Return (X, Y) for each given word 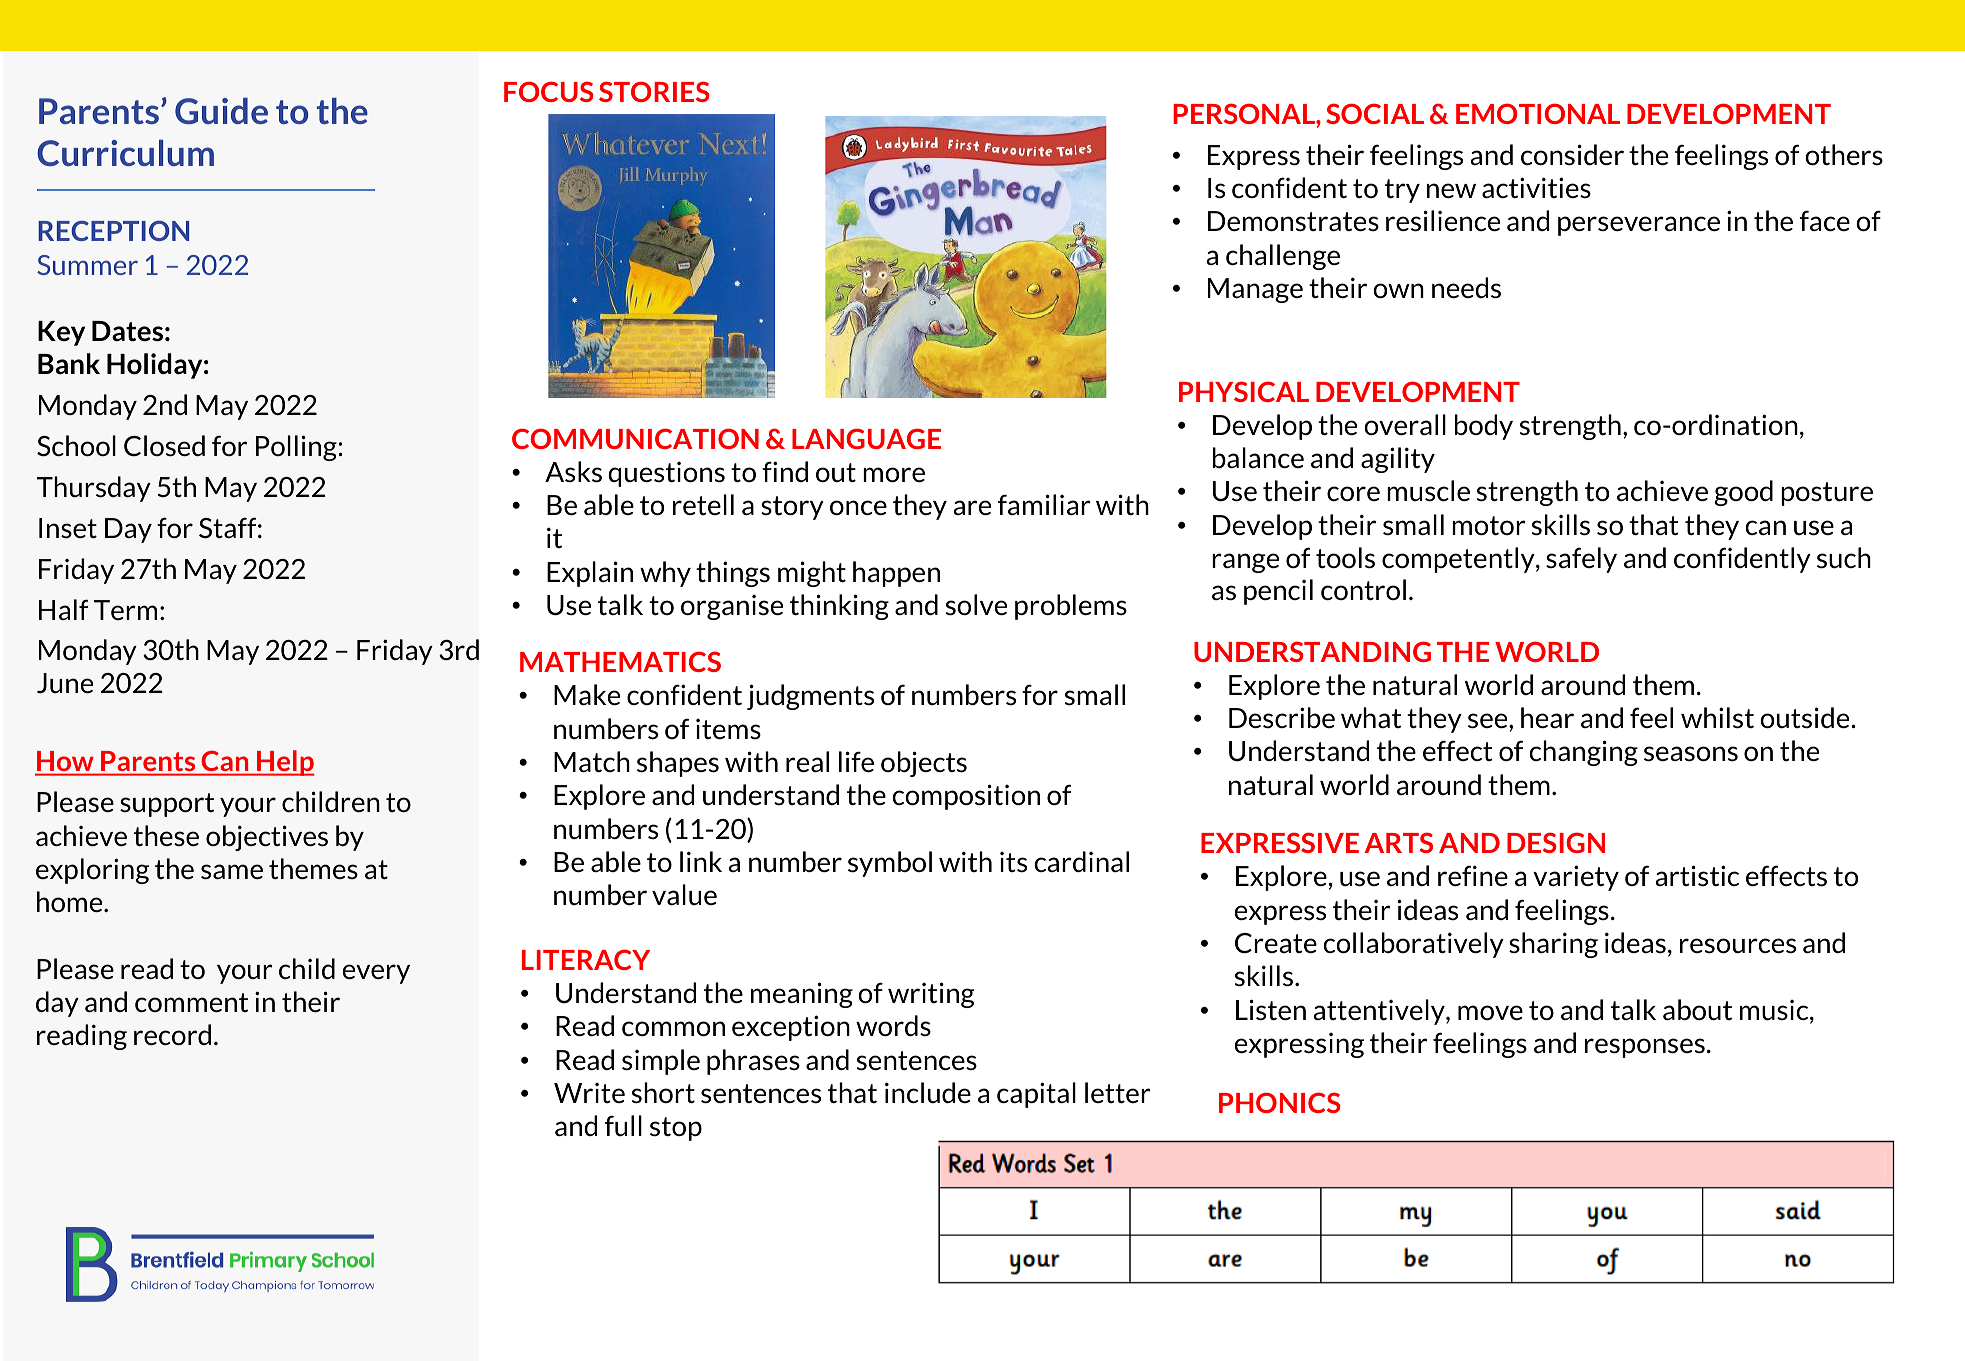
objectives (267, 838)
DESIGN (1556, 842)
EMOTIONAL (1538, 113)
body (1484, 427)
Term (125, 610)
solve (976, 605)
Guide (221, 111)
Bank (69, 363)
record (172, 1034)
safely (1581, 560)
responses (1645, 1048)
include (928, 1093)
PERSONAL (1245, 113)
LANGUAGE (866, 438)
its (1013, 862)
